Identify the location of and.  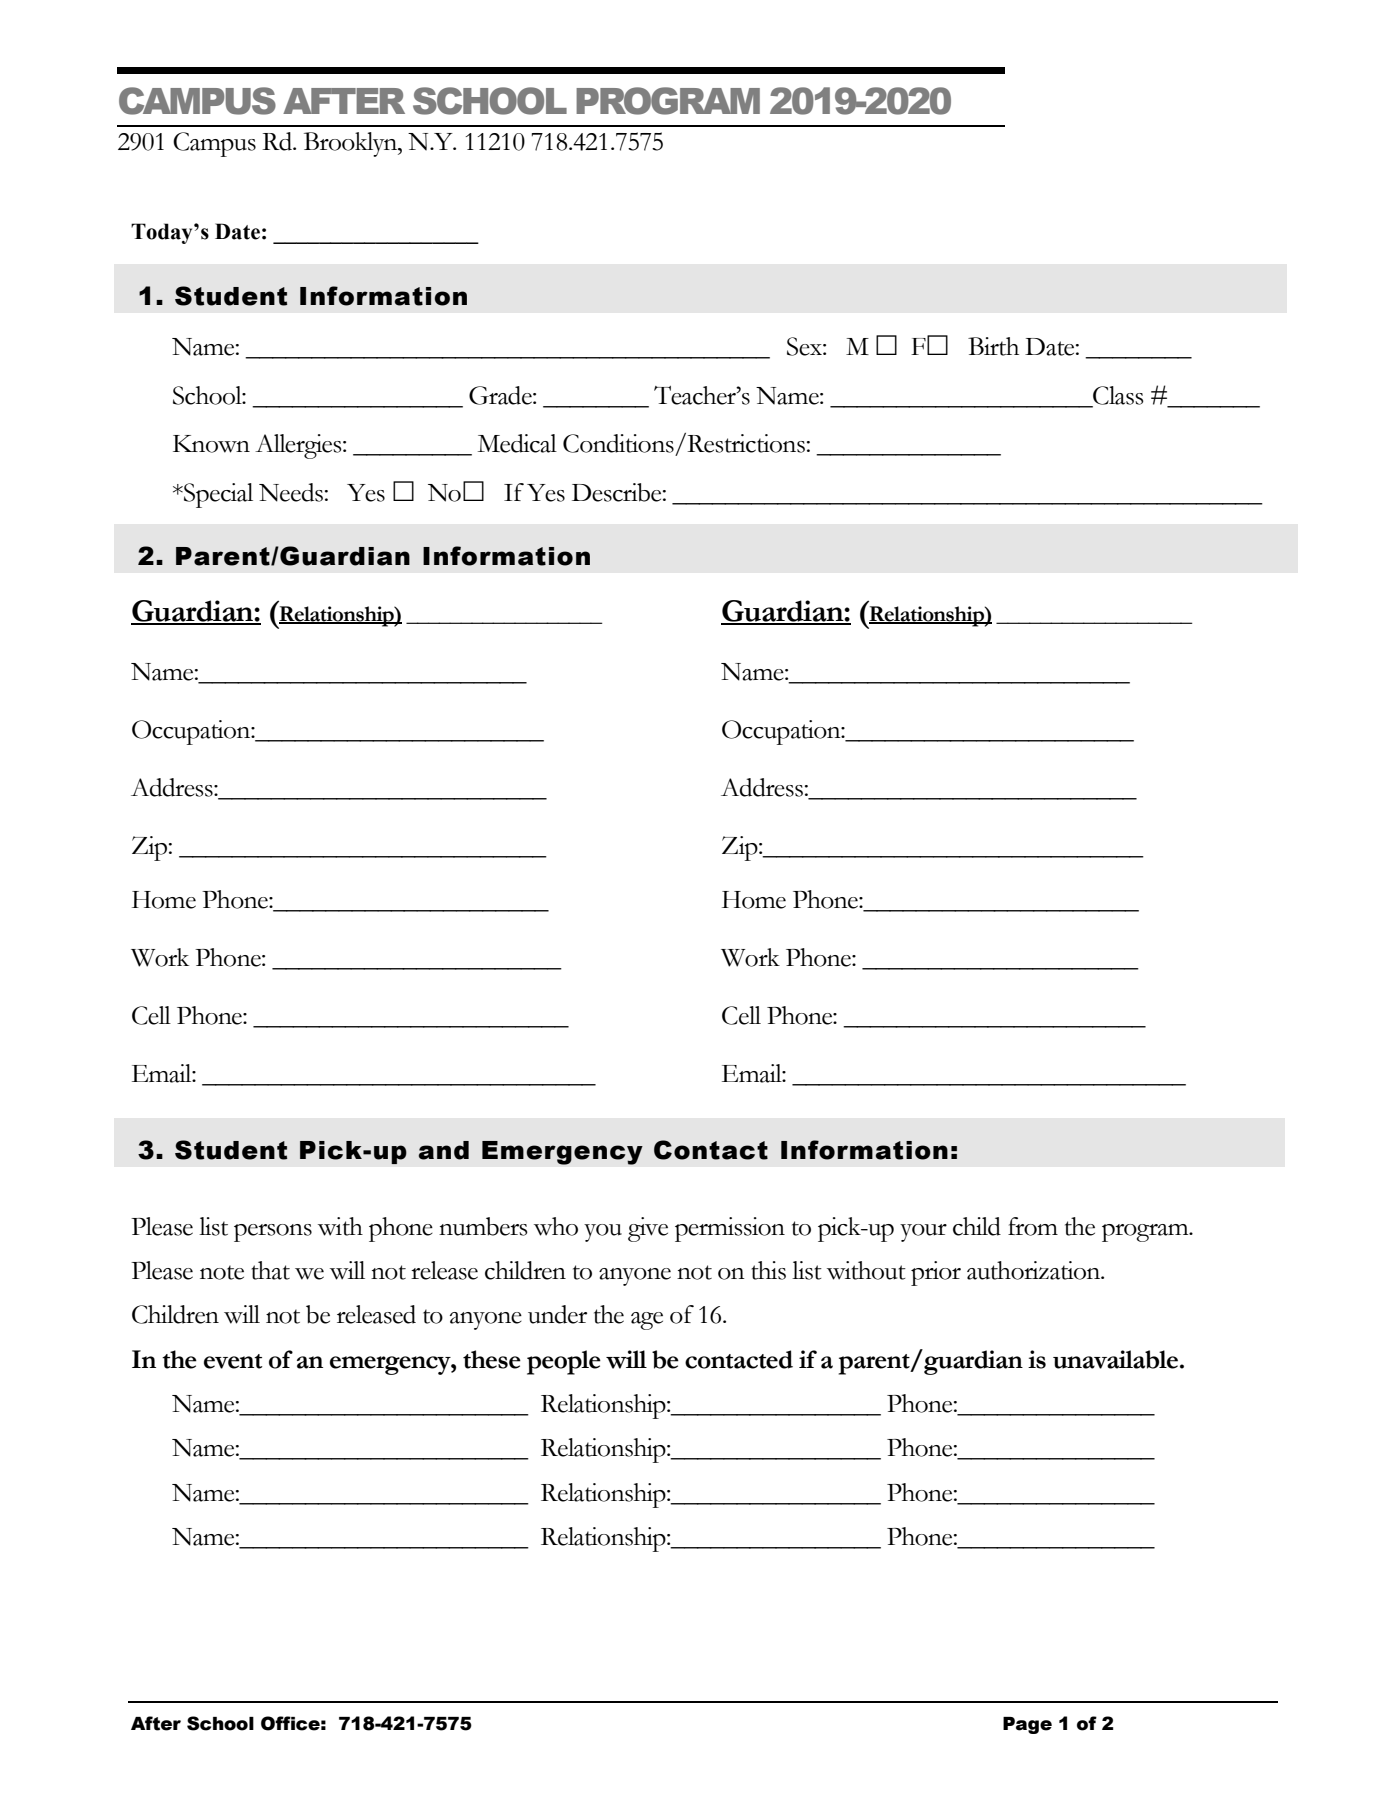
(444, 1150).
